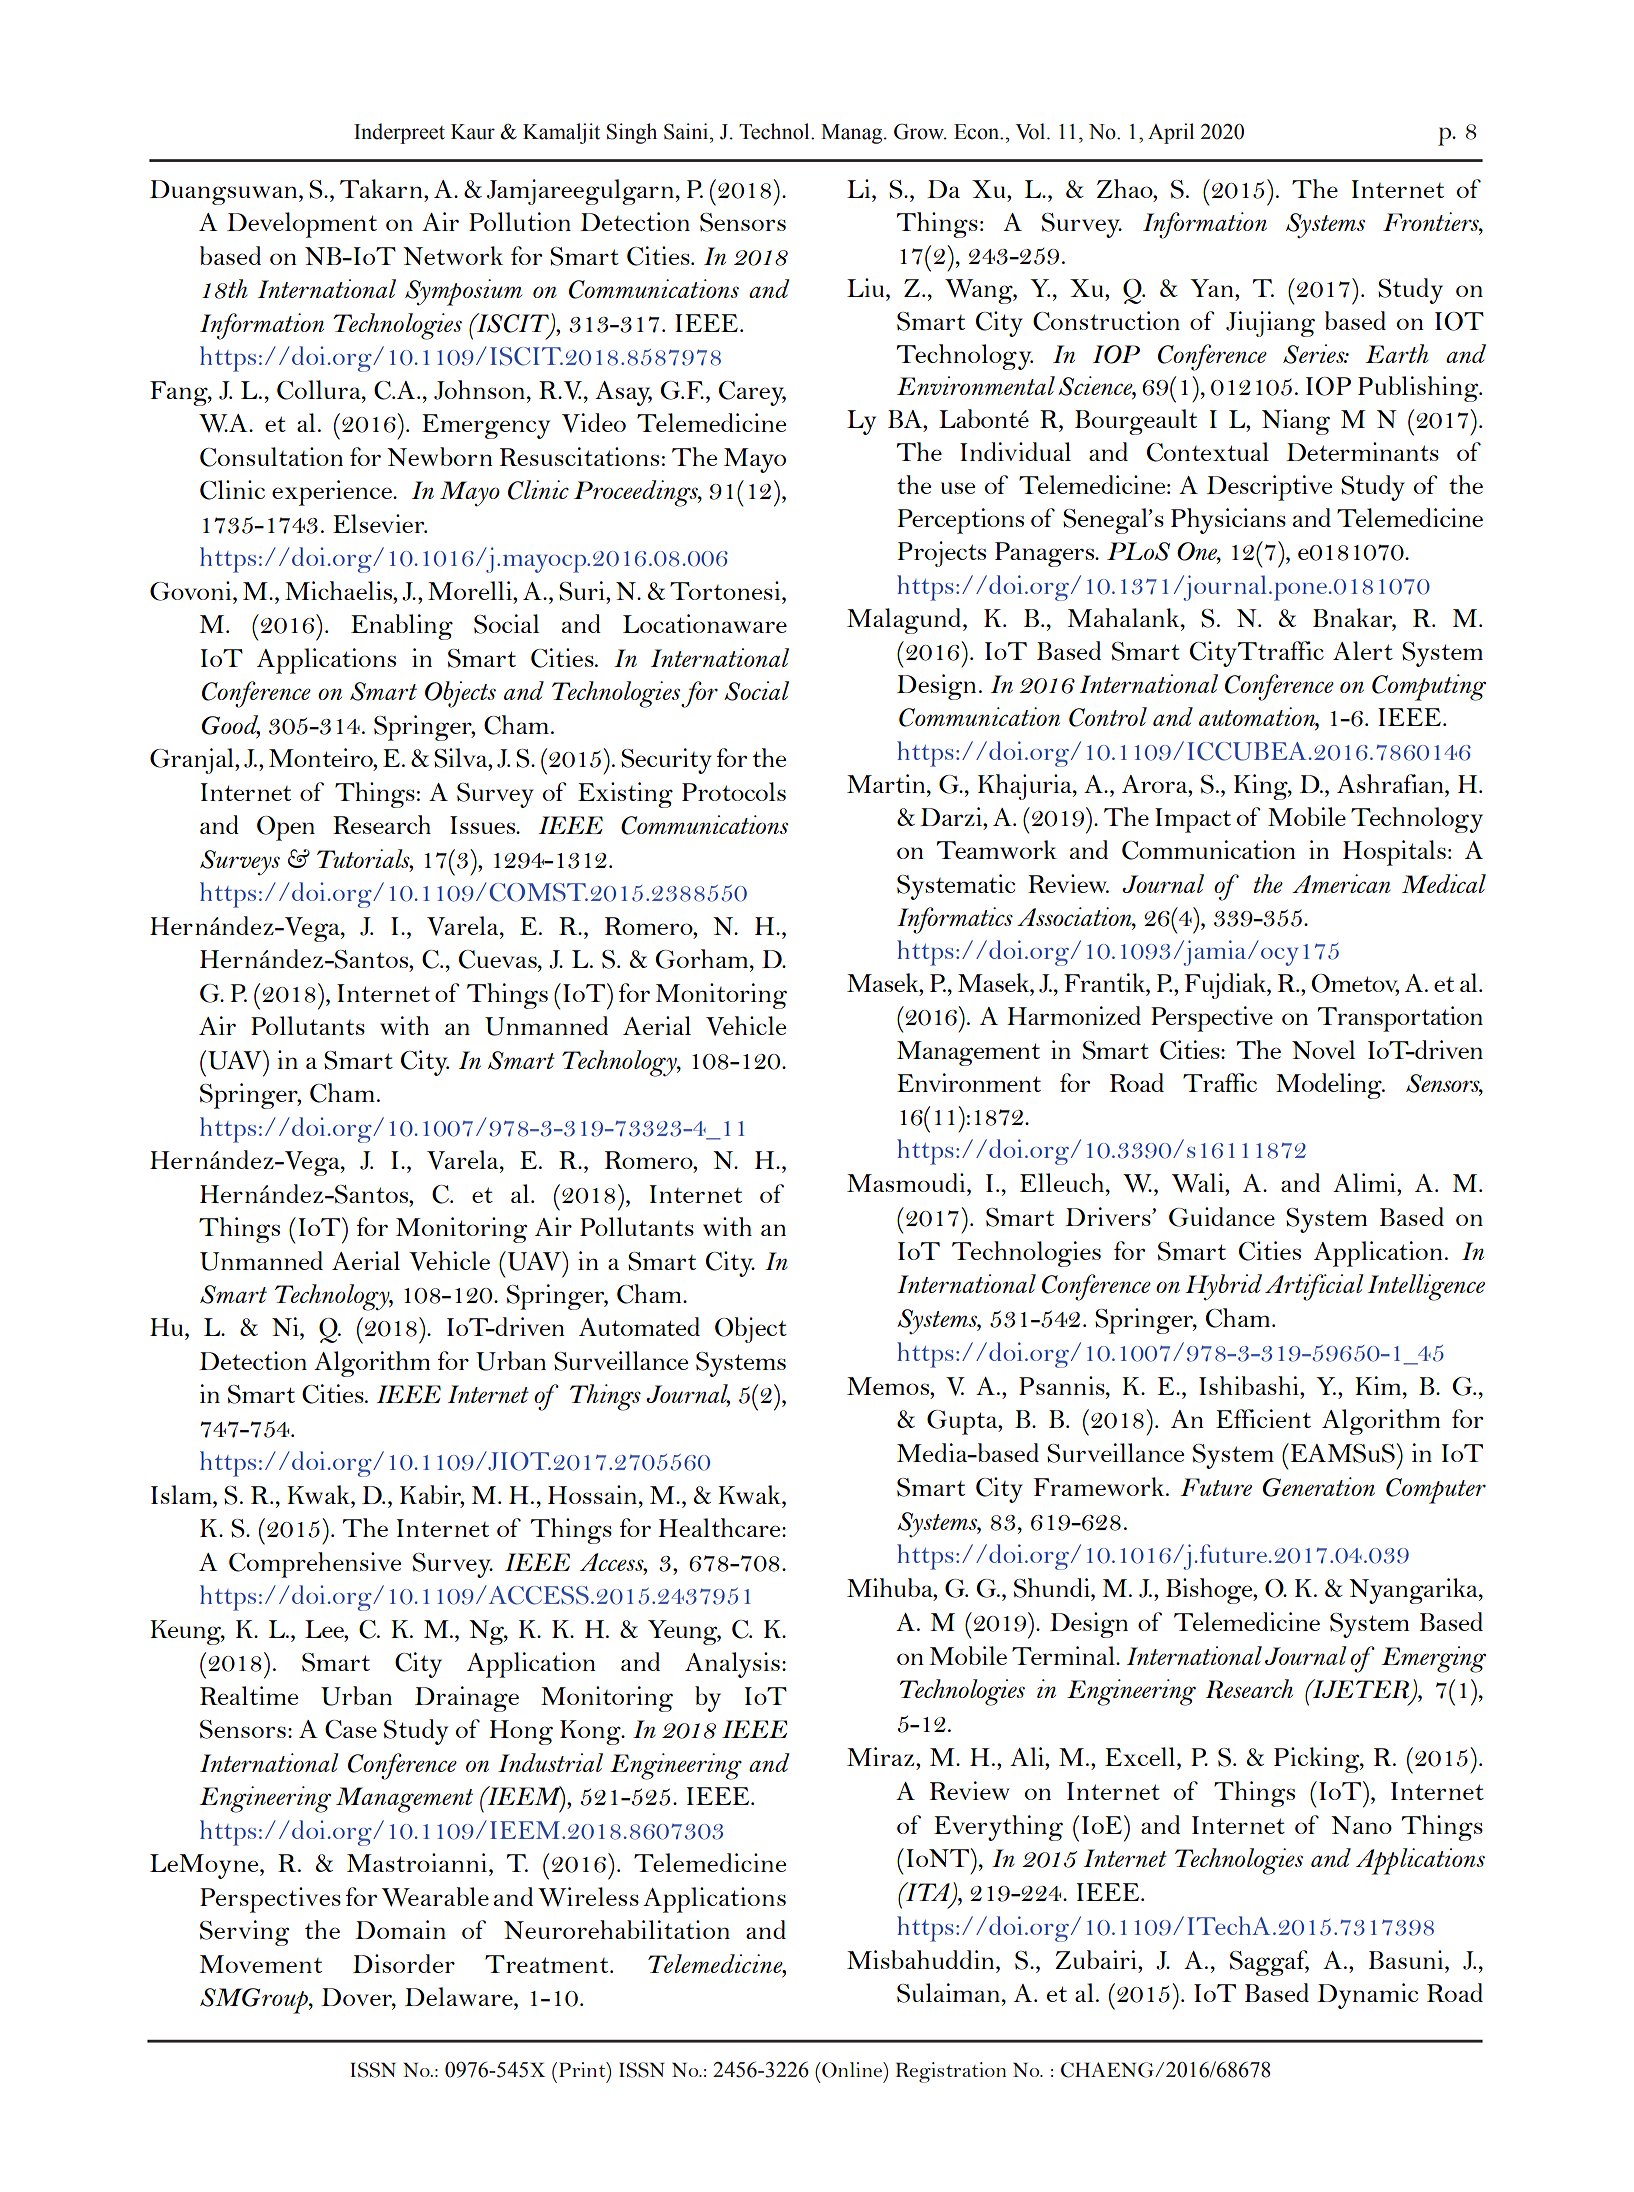 This screenshot has width=1634, height=2192. What do you see at coordinates (852, 2070) in the screenshot?
I see `Online` at bounding box center [852, 2070].
